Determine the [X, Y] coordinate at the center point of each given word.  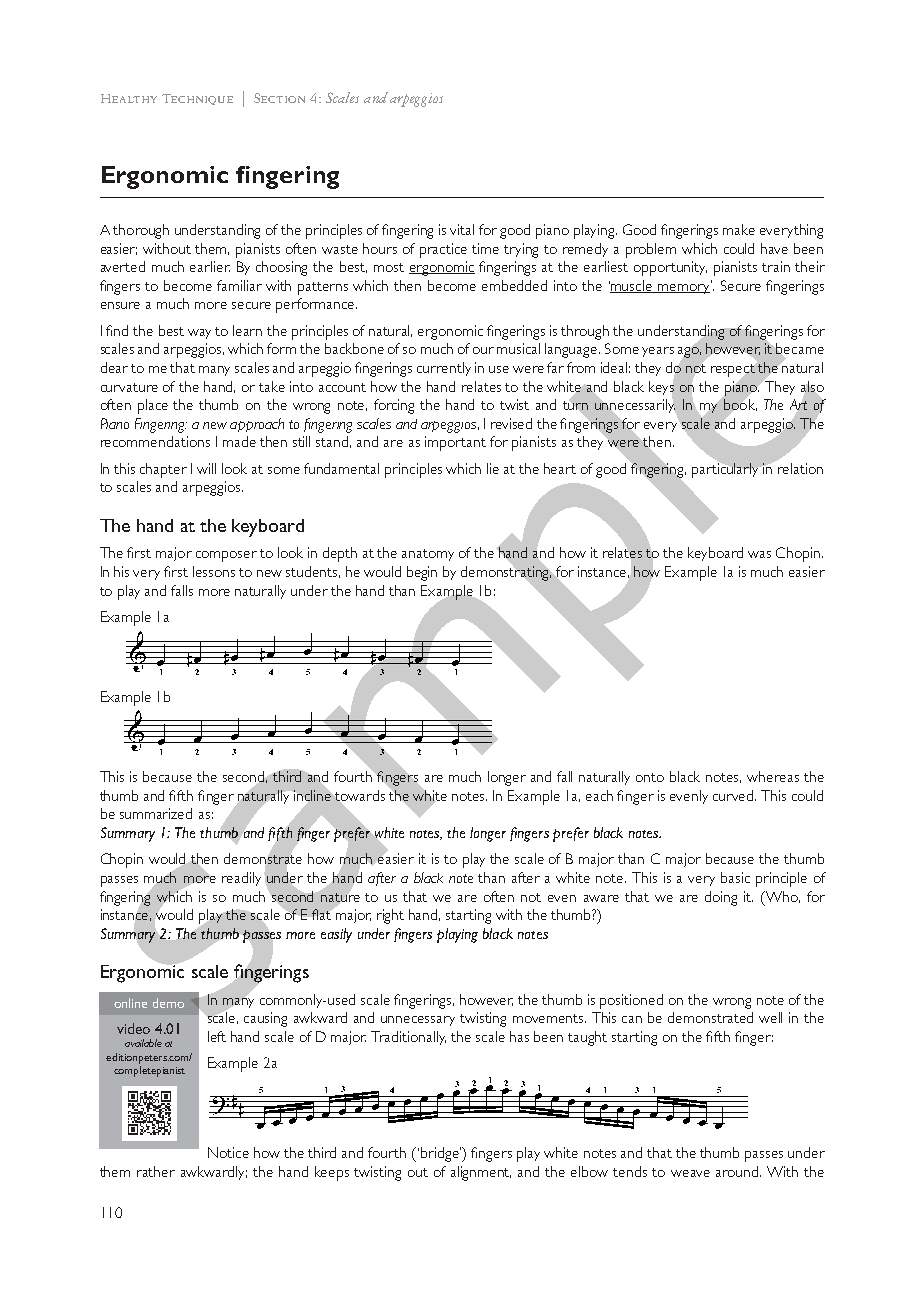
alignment [481, 1173]
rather [156, 1171]
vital [462, 229]
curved [734, 795]
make [739, 229]
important [455, 443]
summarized [156, 813]
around [738, 1171]
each [599, 795]
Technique [197, 99]
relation [800, 468]
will [206, 468]
